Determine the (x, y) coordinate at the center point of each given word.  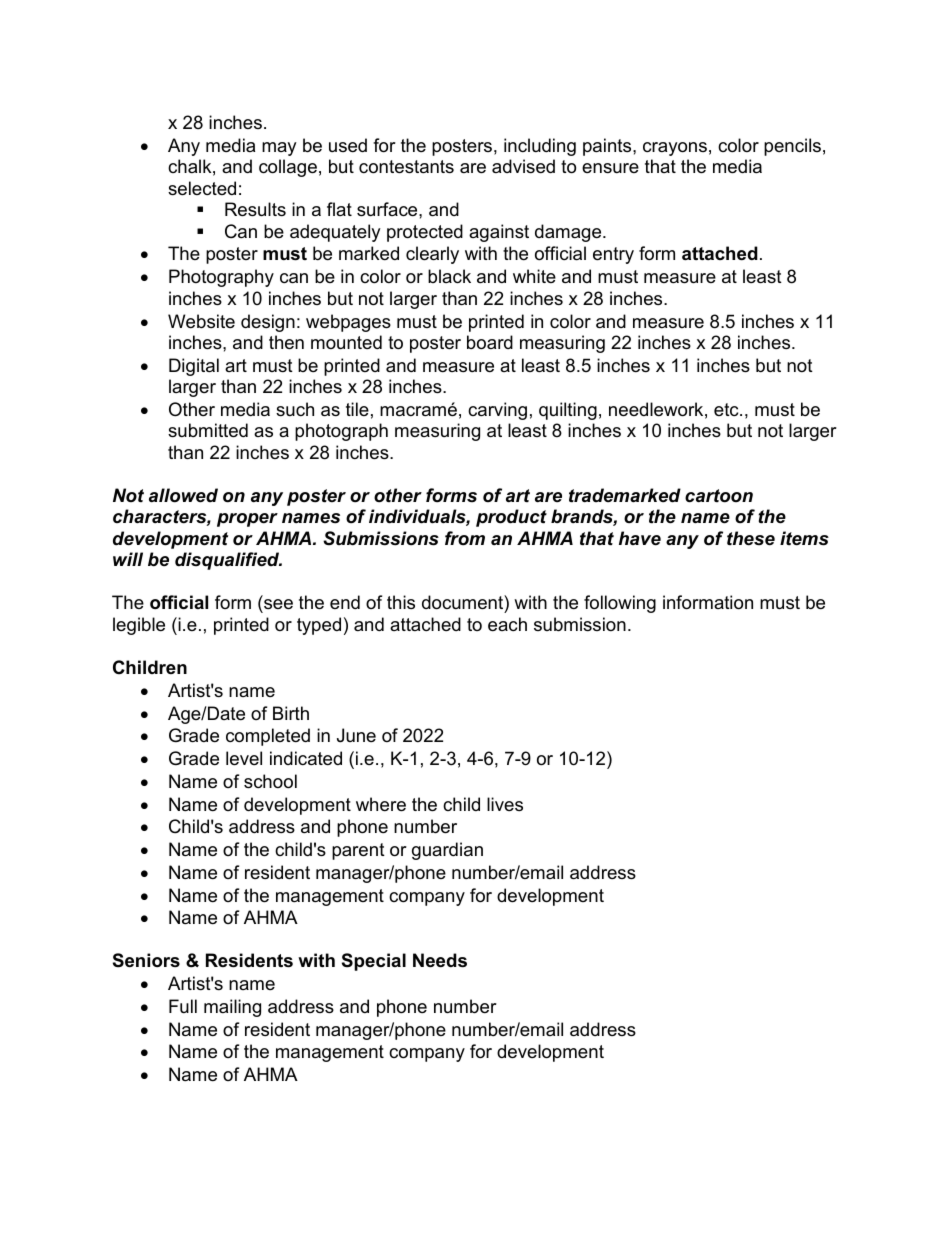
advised (523, 166)
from (465, 538)
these (751, 538)
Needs (440, 960)
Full (183, 1006)
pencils (792, 147)
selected (202, 188)
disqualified (228, 561)
